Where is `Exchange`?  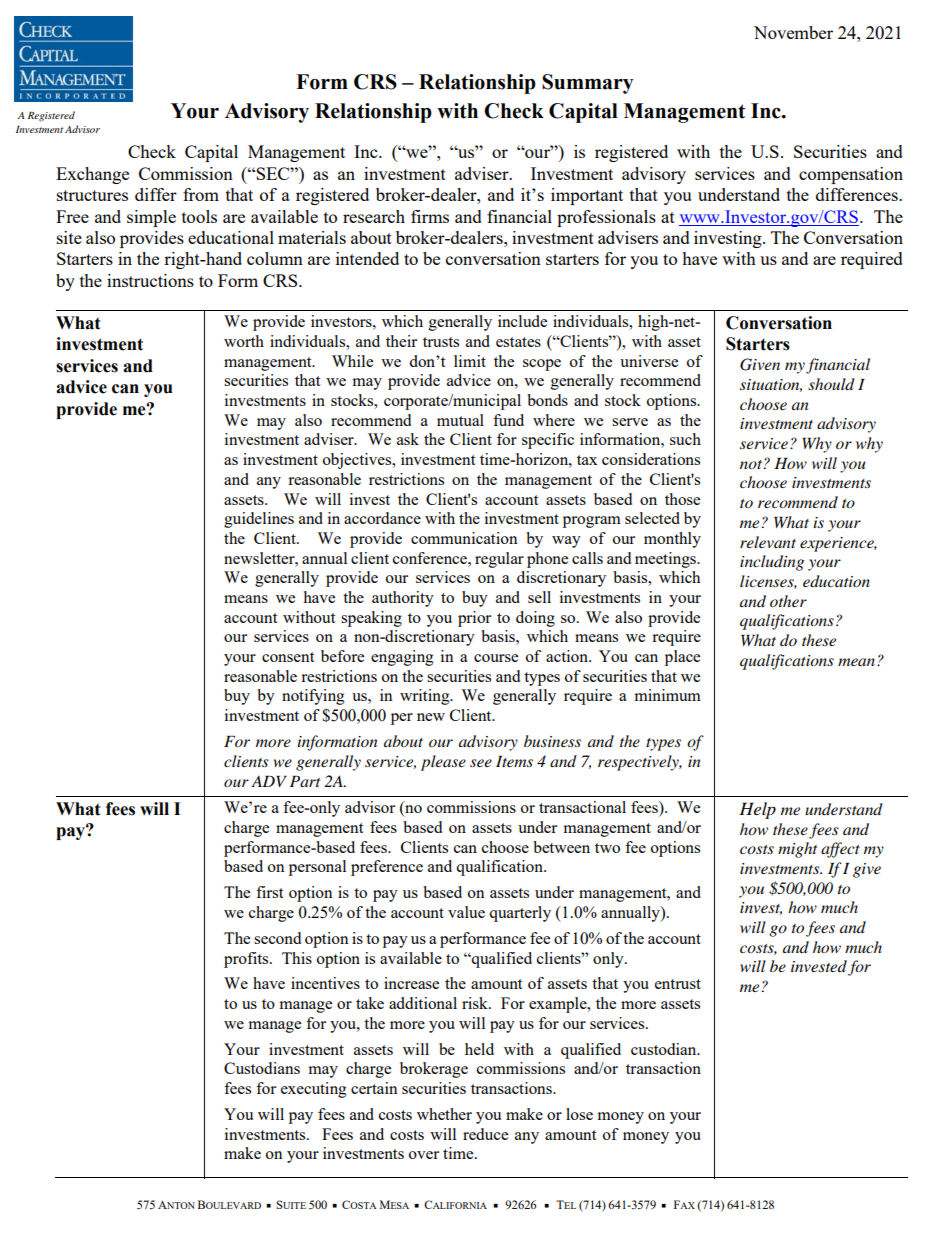
Exchange is located at coordinates (92, 175).
